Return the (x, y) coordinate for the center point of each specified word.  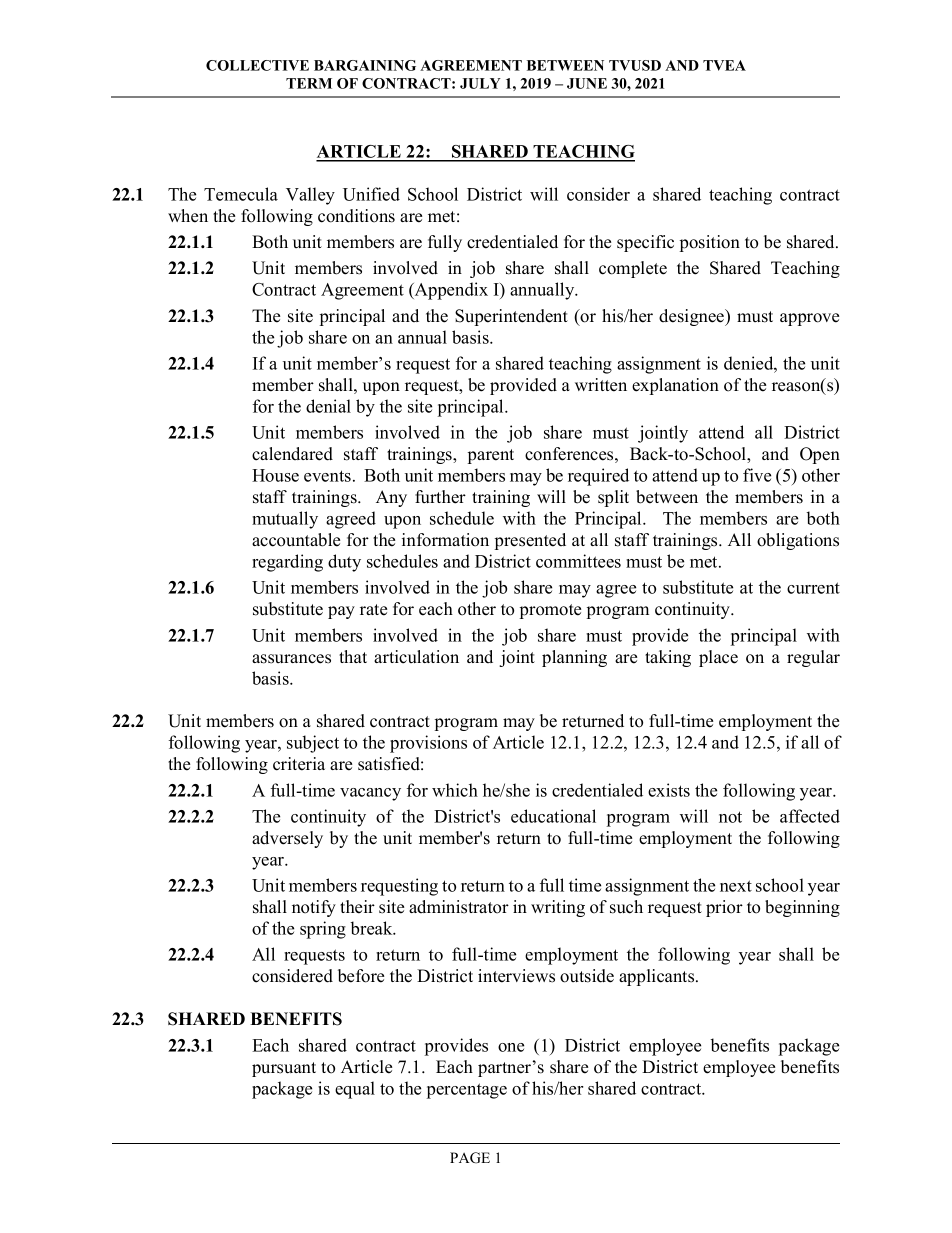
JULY (480, 83)
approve (809, 319)
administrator (459, 907)
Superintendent (511, 317)
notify (314, 908)
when (188, 216)
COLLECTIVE (257, 65)
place (718, 658)
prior (724, 908)
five (757, 475)
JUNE (587, 83)
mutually (285, 520)
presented (530, 541)
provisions (428, 744)
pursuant (284, 1069)
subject (313, 744)
